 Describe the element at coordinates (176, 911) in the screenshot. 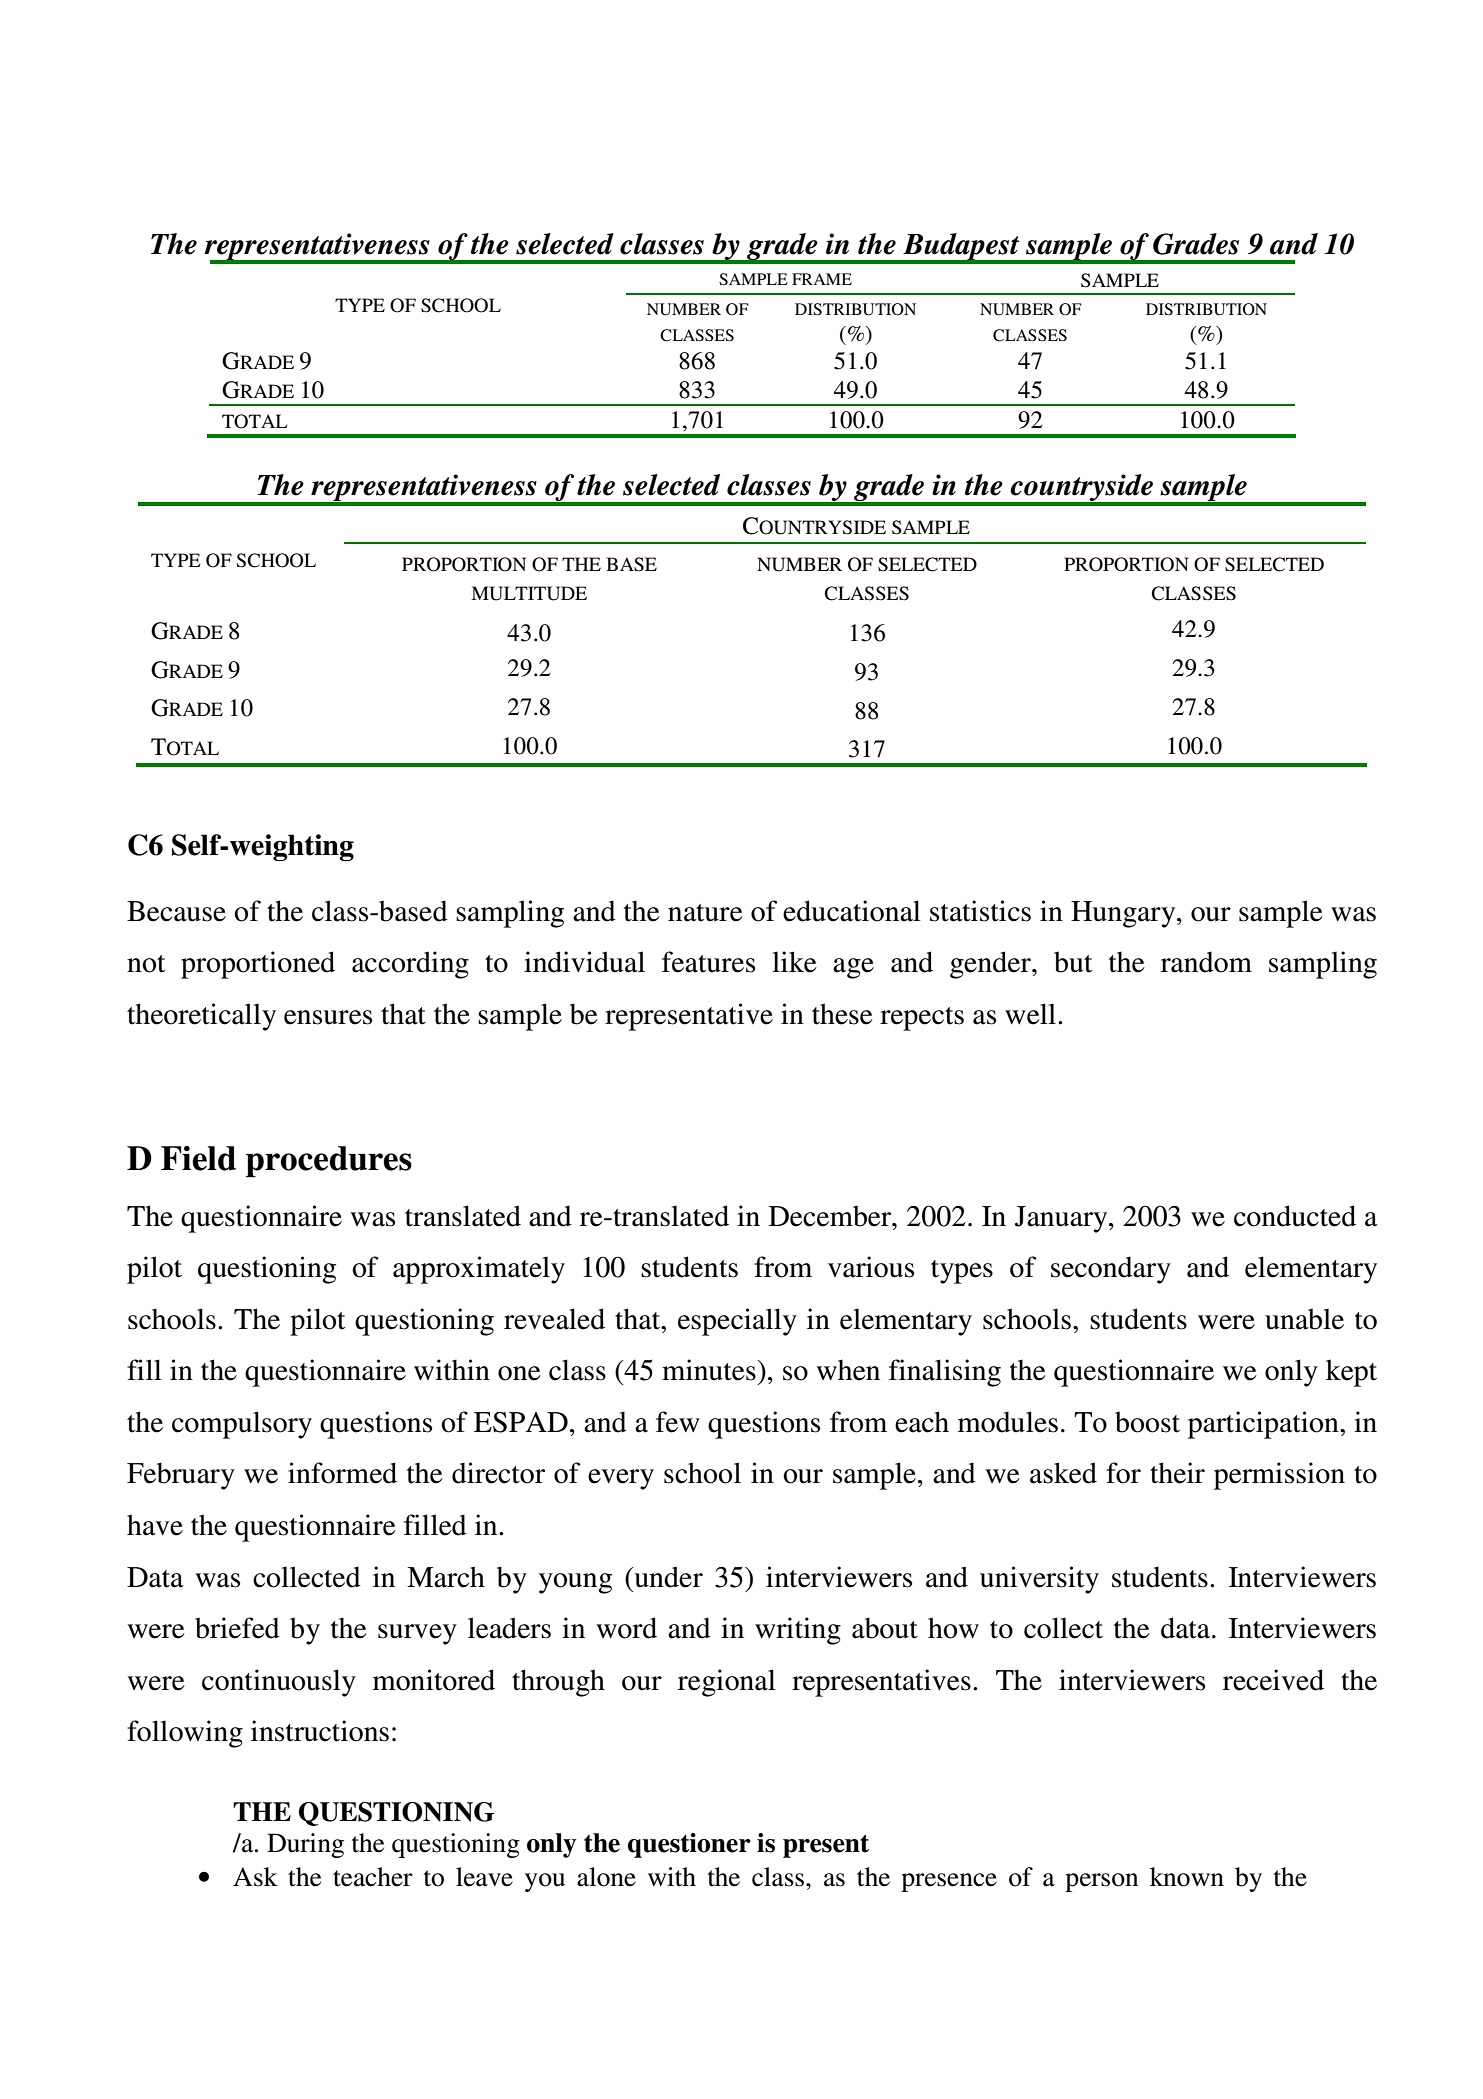

I see `Because` at that location.
